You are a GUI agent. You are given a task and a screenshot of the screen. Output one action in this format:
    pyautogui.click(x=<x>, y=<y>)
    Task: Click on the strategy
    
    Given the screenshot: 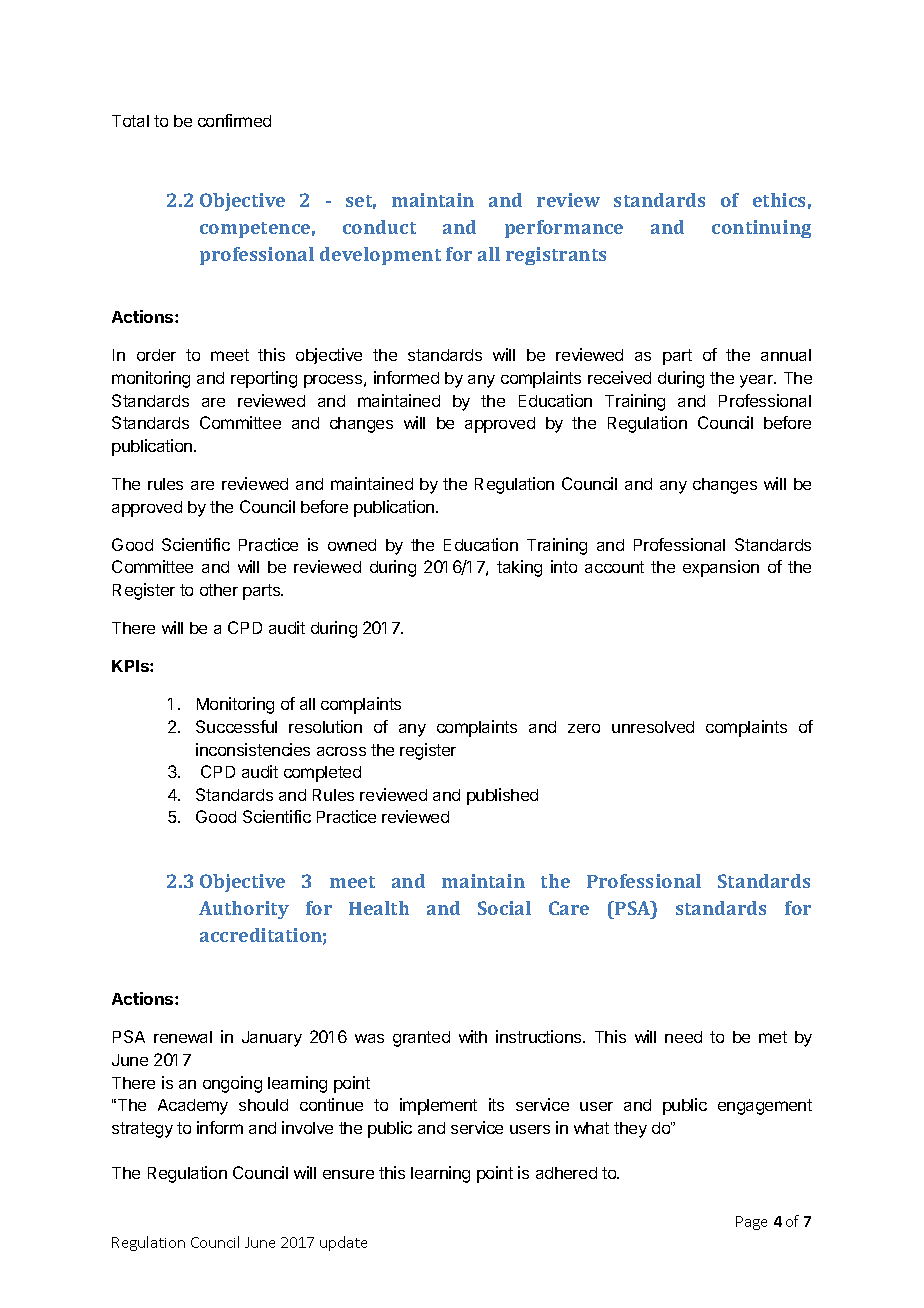 What is the action you would take?
    pyautogui.click(x=142, y=1130)
